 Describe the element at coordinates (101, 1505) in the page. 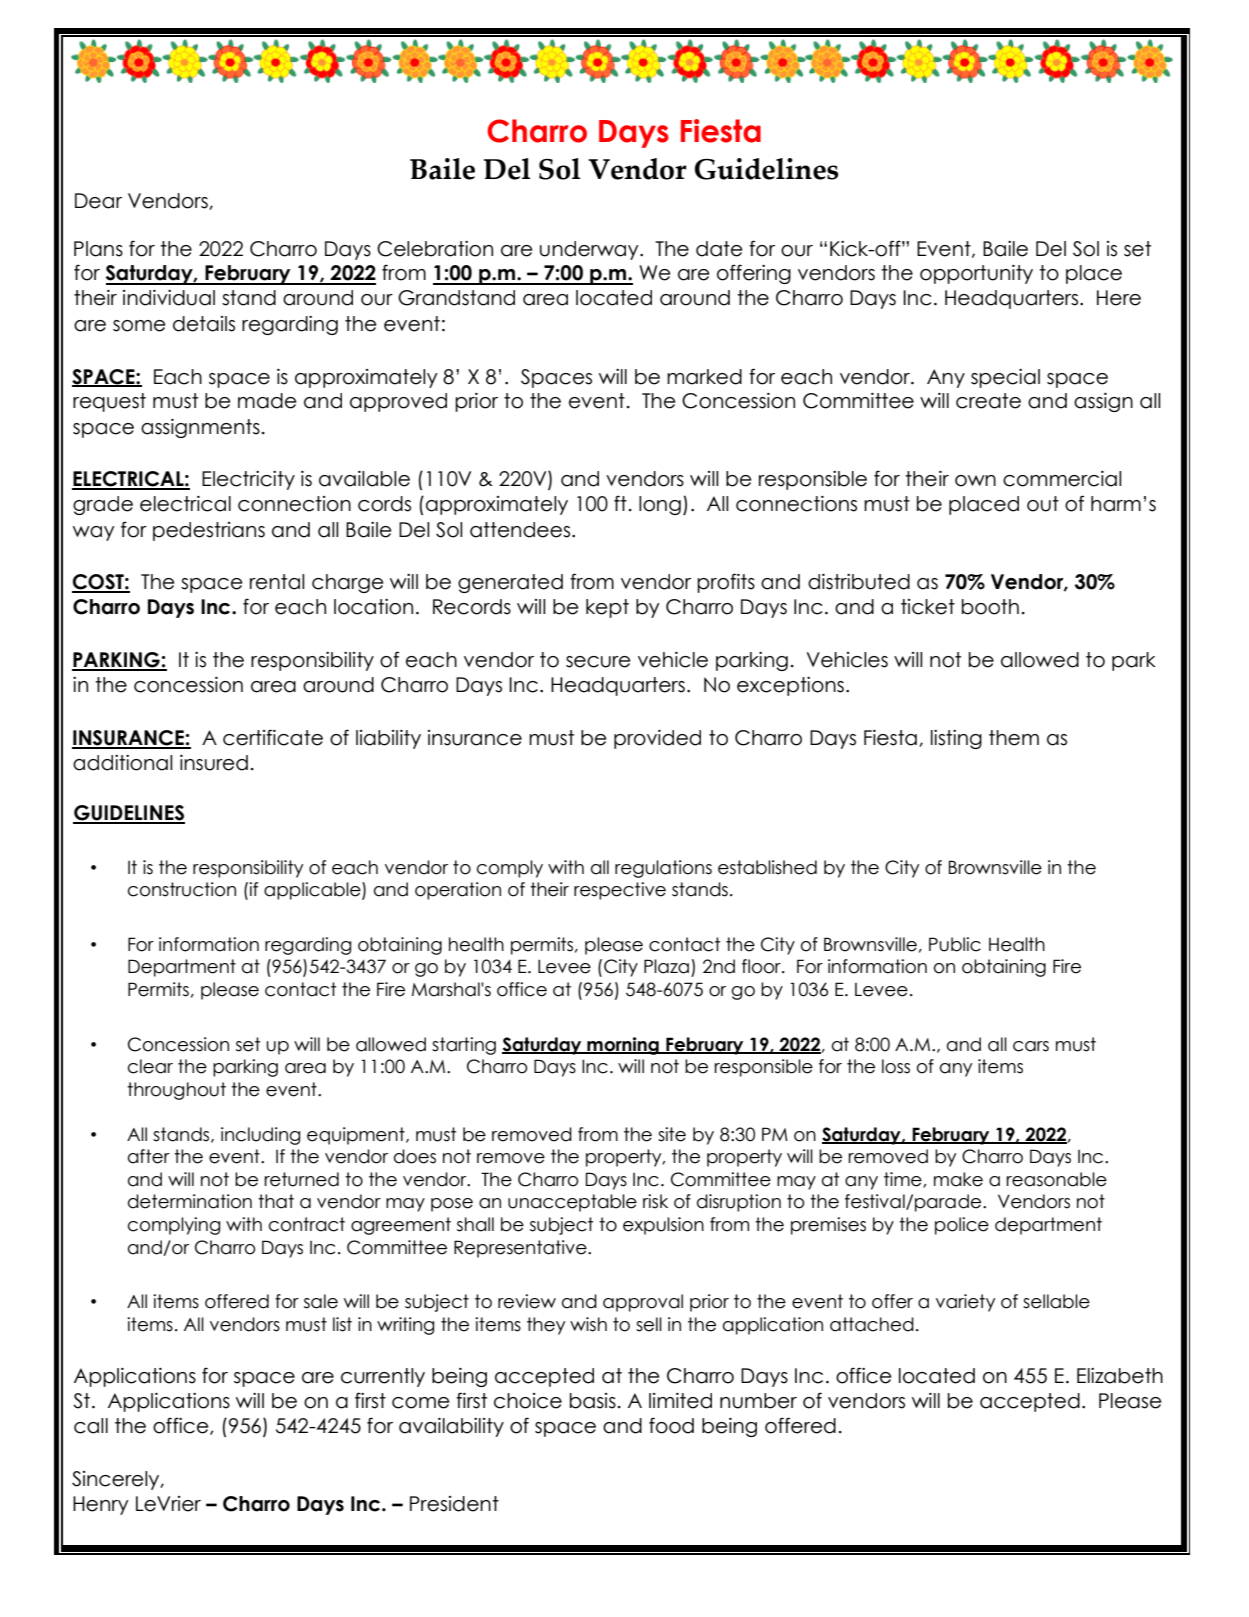

I see `Henry` at that location.
